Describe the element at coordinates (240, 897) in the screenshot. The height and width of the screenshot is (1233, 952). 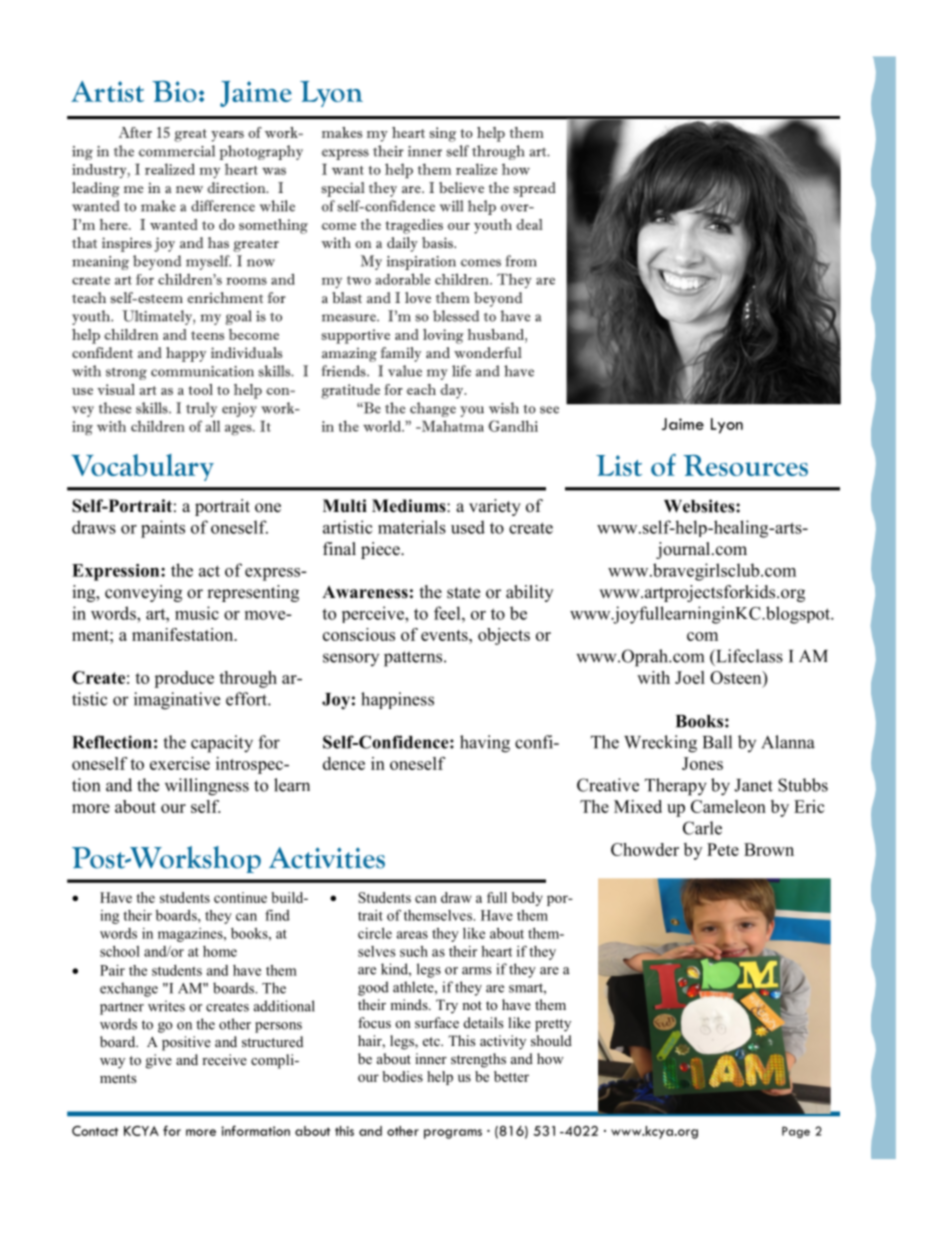
I see `continue` at that location.
